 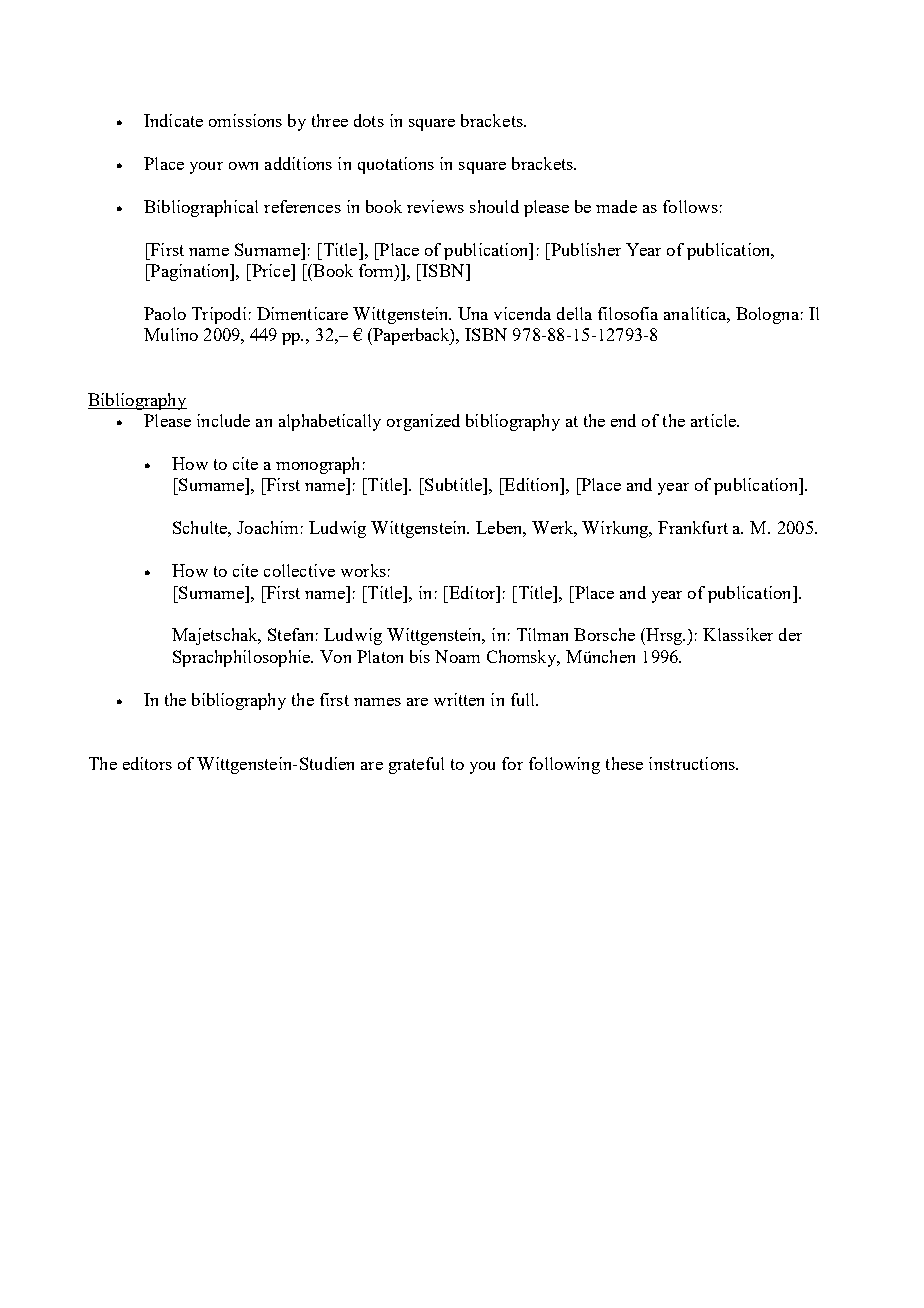 I want to click on instructions, so click(x=693, y=763).
